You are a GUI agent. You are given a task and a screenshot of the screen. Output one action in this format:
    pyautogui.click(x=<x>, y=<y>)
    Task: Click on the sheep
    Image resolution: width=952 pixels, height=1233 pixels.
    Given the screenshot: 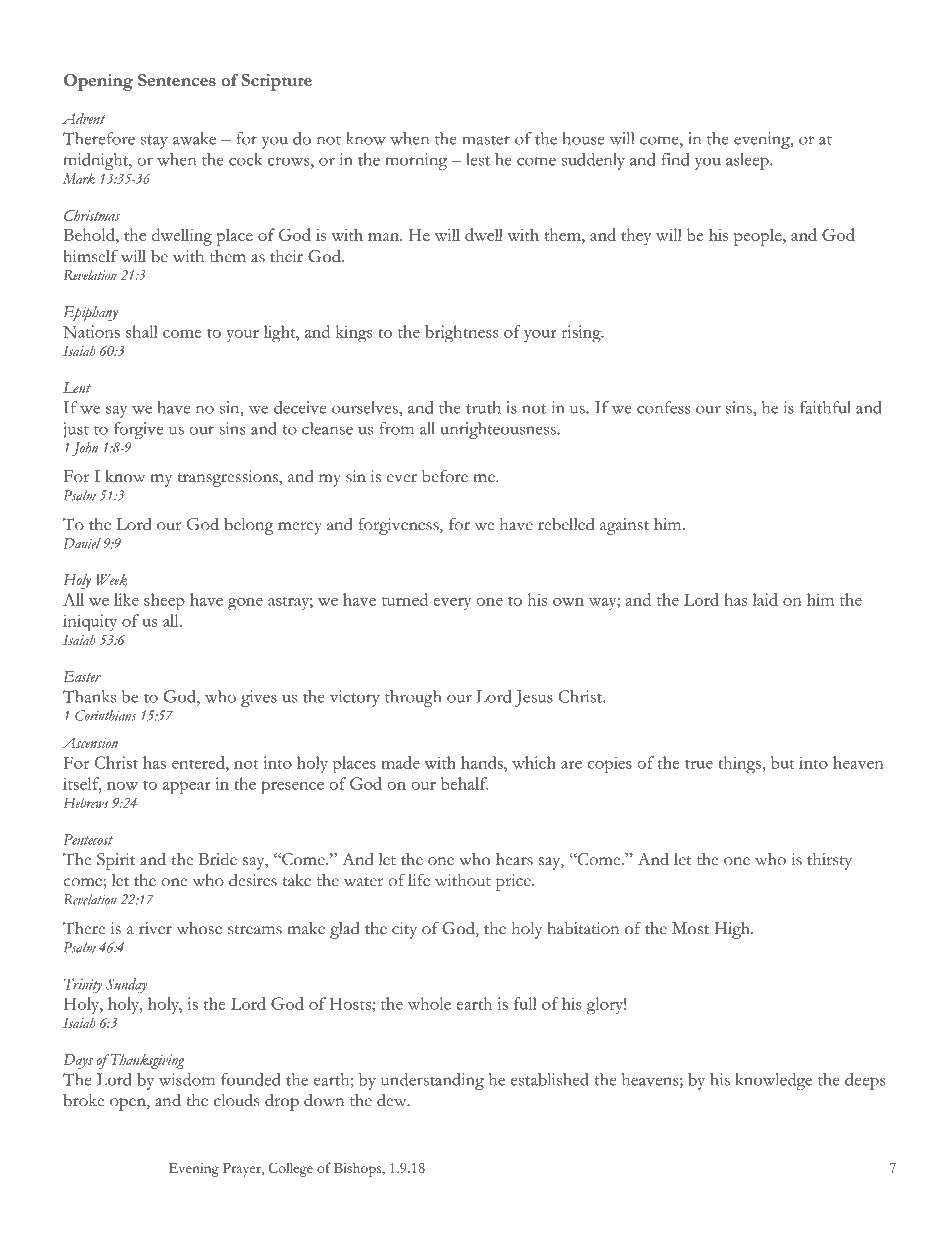 What is the action you would take?
    pyautogui.click(x=164, y=602)
